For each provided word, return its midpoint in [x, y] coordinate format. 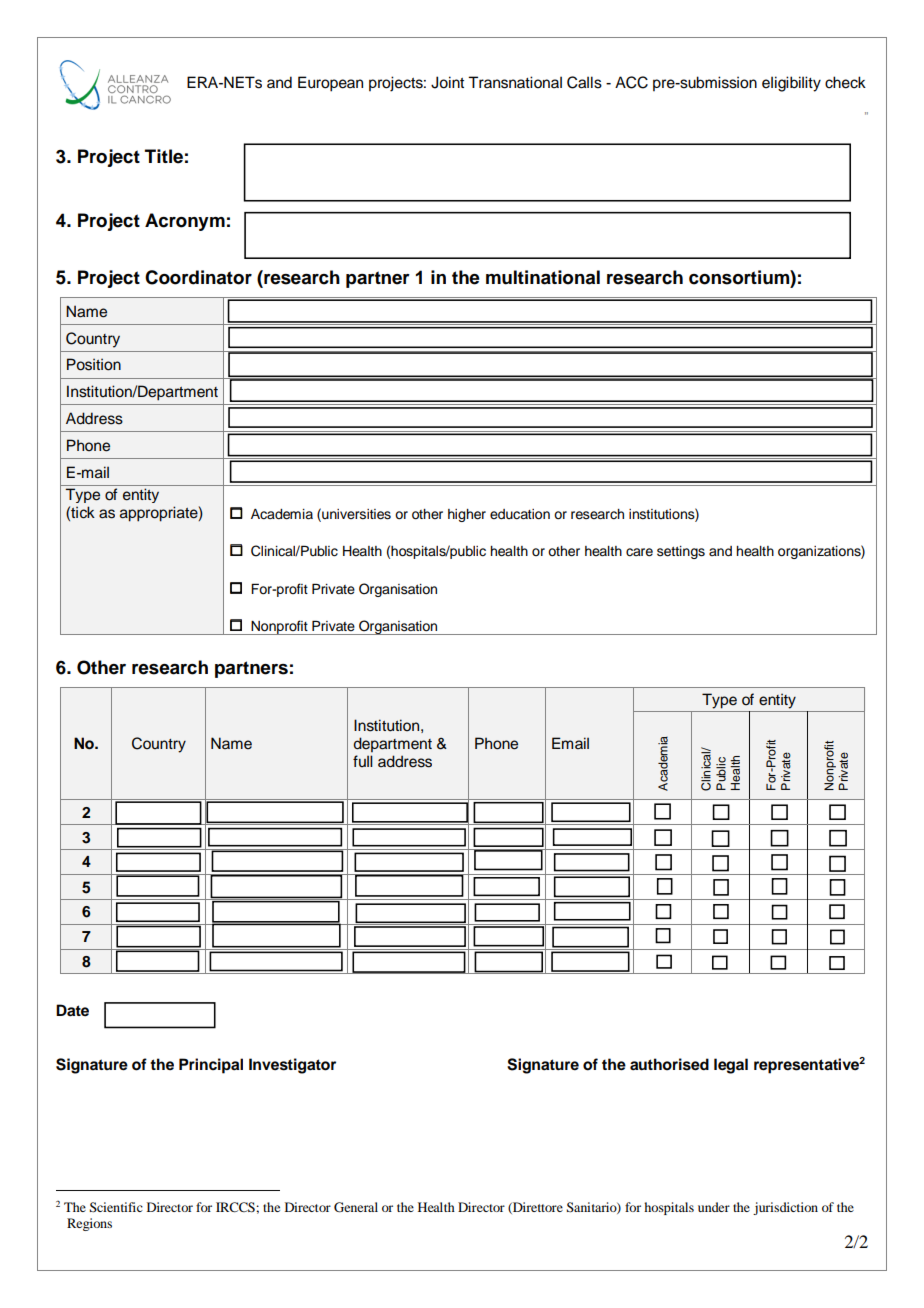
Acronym [185, 222]
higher [467, 515]
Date [72, 1010]
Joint [447, 82]
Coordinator [198, 277]
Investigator [292, 1066]
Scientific [116, 1207]
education [520, 514]
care [639, 552]
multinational [543, 277]
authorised [669, 1064]
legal [731, 1066]
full [363, 761]
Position [94, 364]
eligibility [791, 84]
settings [681, 552]
